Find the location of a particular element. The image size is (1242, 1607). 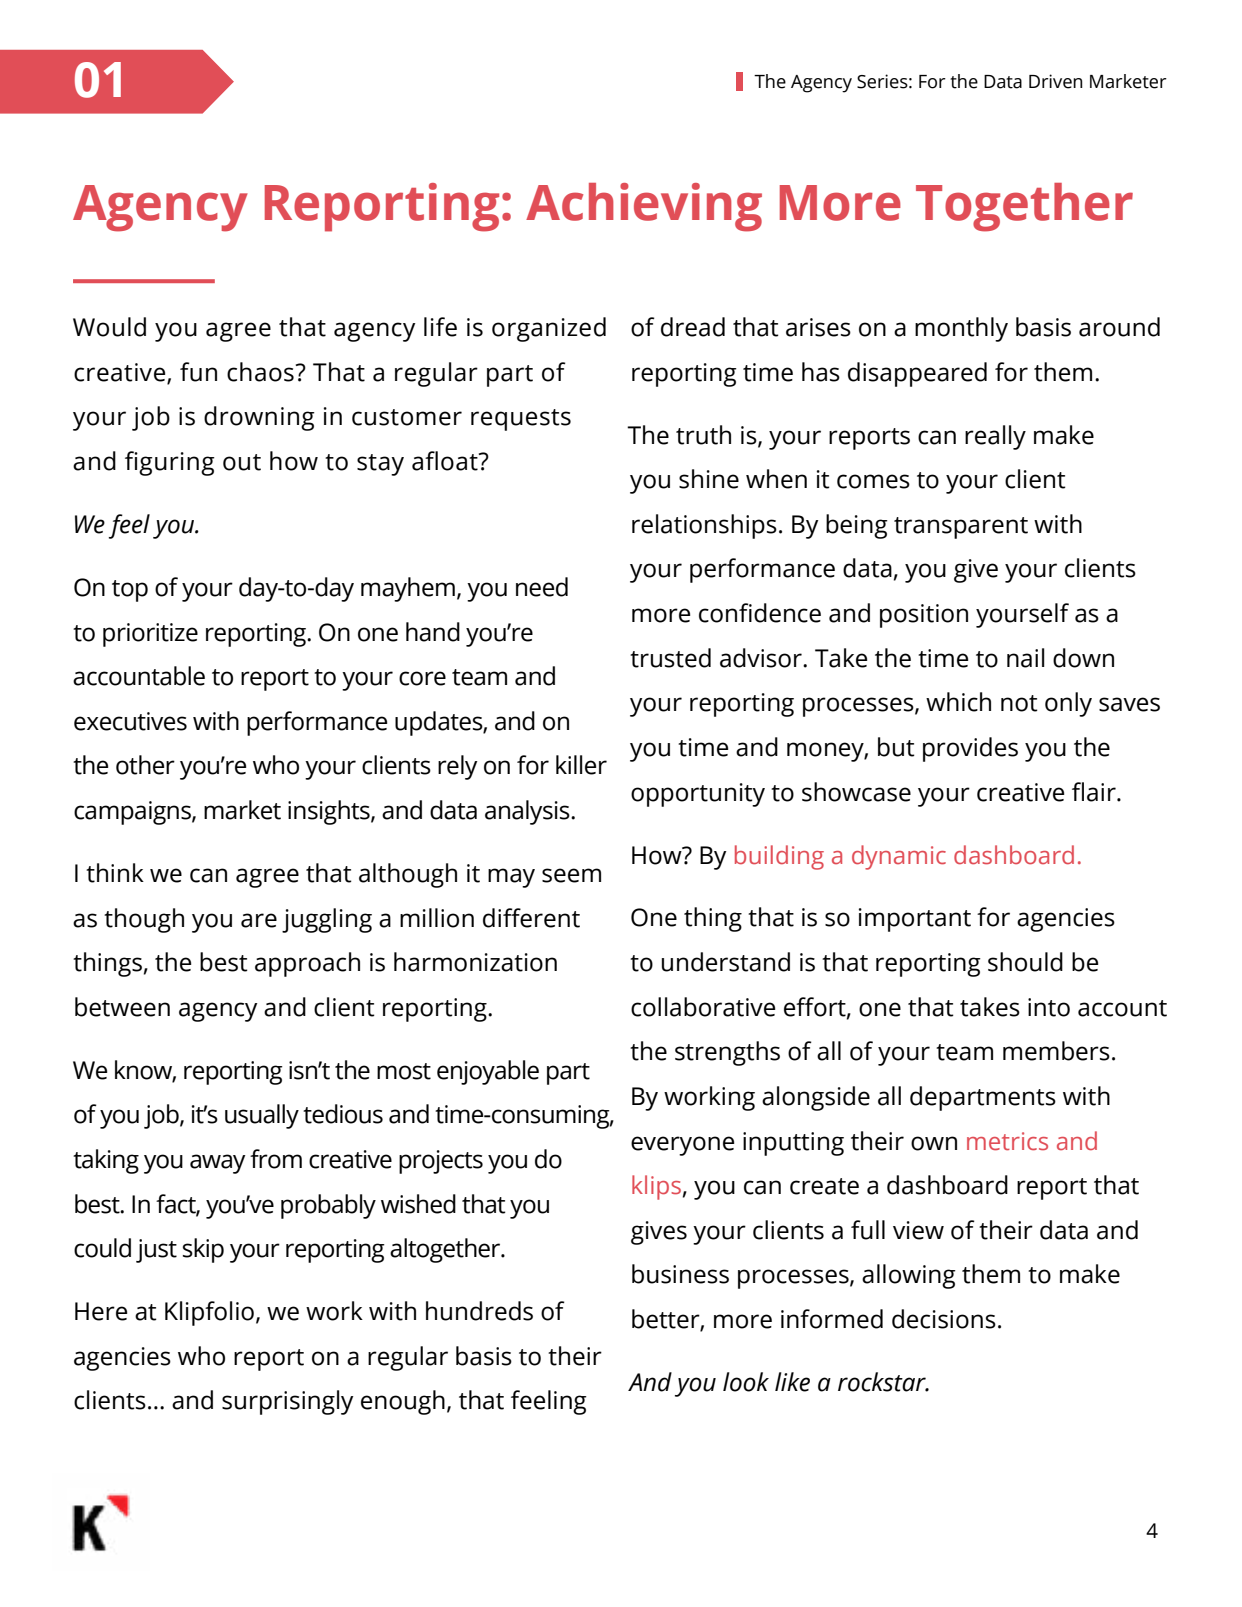

look is located at coordinates (746, 1382).
